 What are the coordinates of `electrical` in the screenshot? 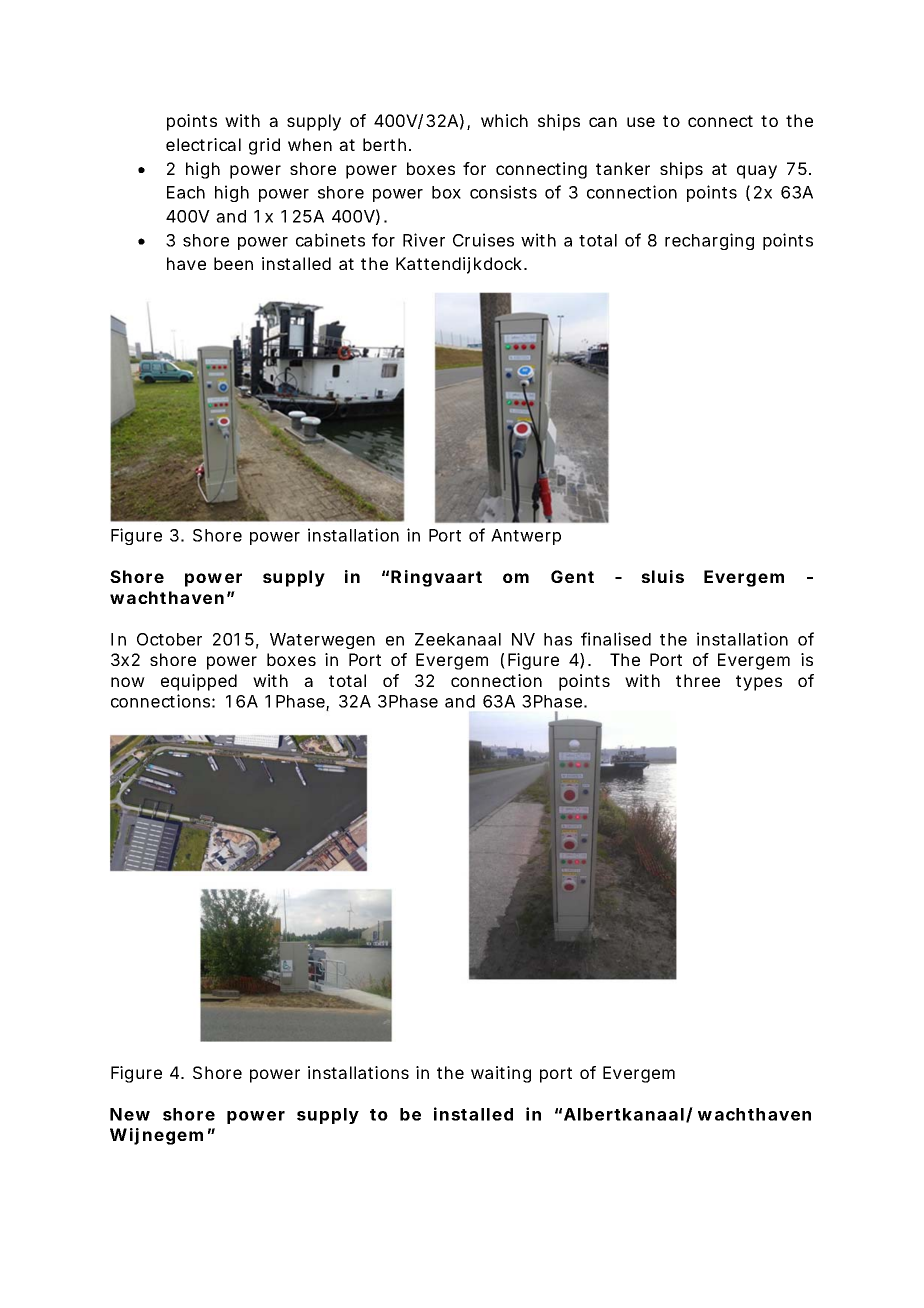 It's located at (203, 144).
